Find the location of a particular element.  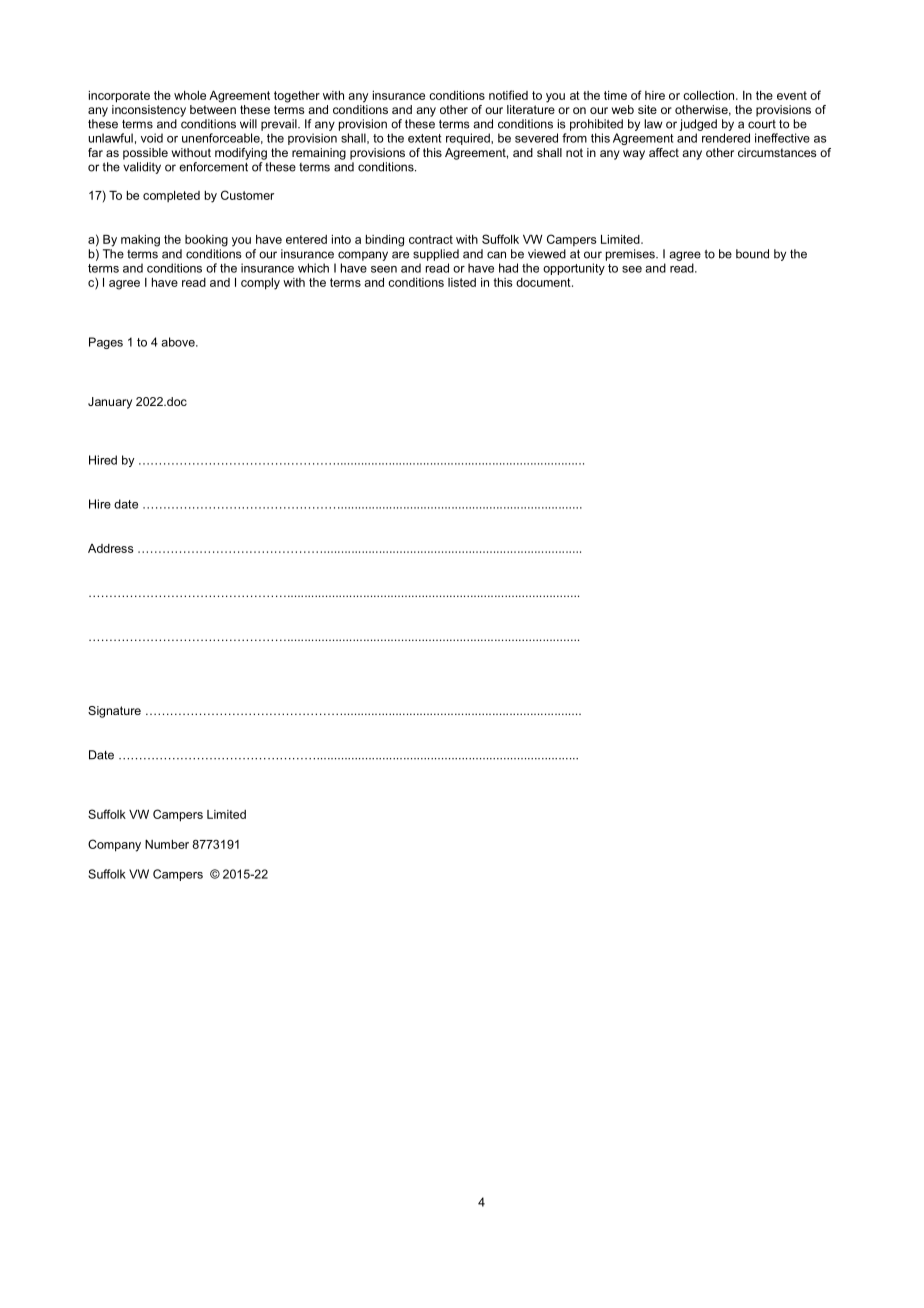

listed is located at coordinates (462, 282).
